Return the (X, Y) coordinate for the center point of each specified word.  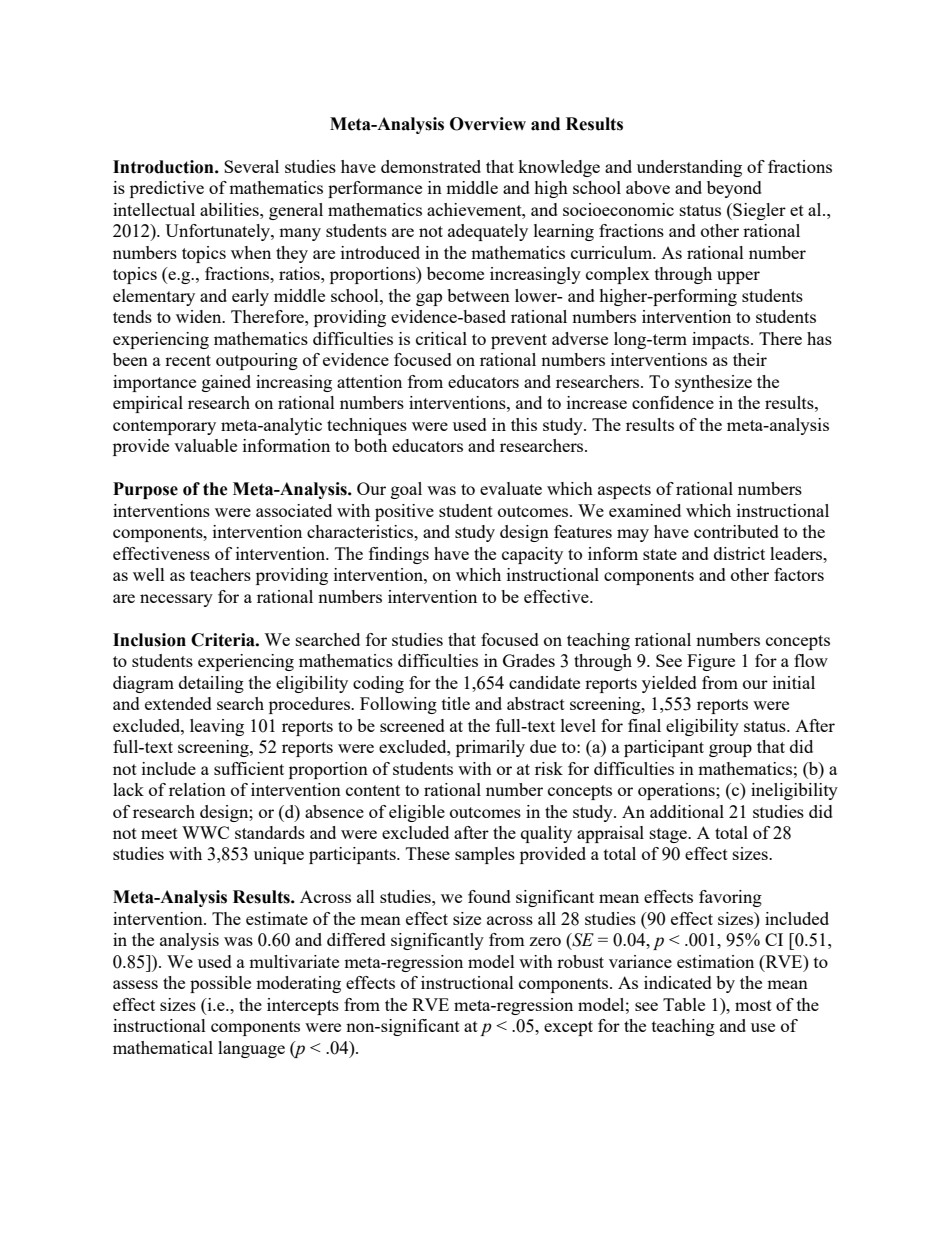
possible (220, 984)
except (568, 1028)
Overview (488, 124)
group (730, 750)
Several (251, 166)
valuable (205, 445)
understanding (689, 168)
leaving (217, 727)
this (524, 424)
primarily (490, 748)
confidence (673, 402)
